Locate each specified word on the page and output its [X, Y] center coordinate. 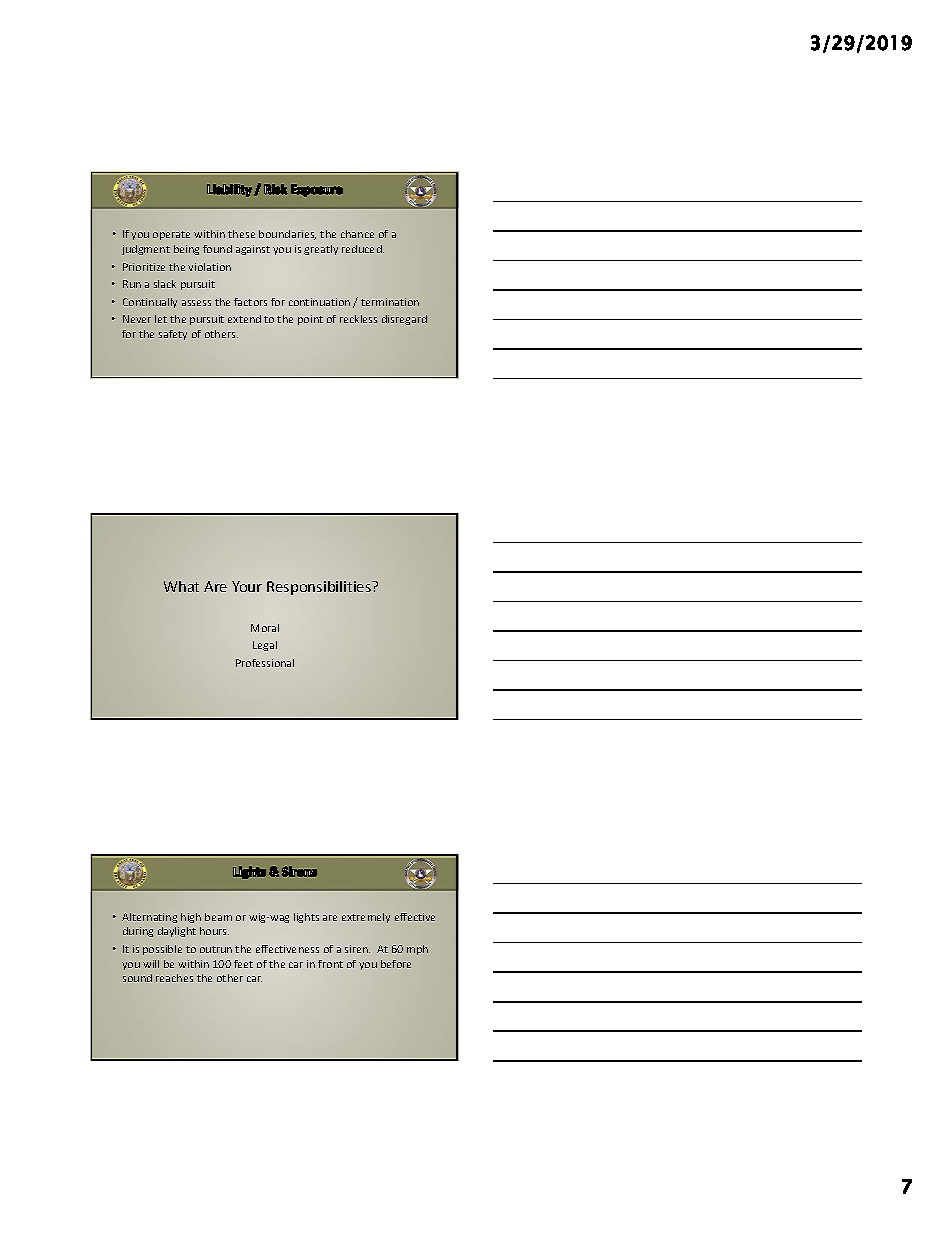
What [181, 586]
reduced [363, 249]
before [396, 964]
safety [173, 335]
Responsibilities [320, 588]
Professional [265, 663]
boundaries [287, 235]
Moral [265, 628]
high [191, 918]
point [310, 320]
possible [162, 950]
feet [243, 964]
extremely [366, 918]
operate [171, 235]
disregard [404, 320]
